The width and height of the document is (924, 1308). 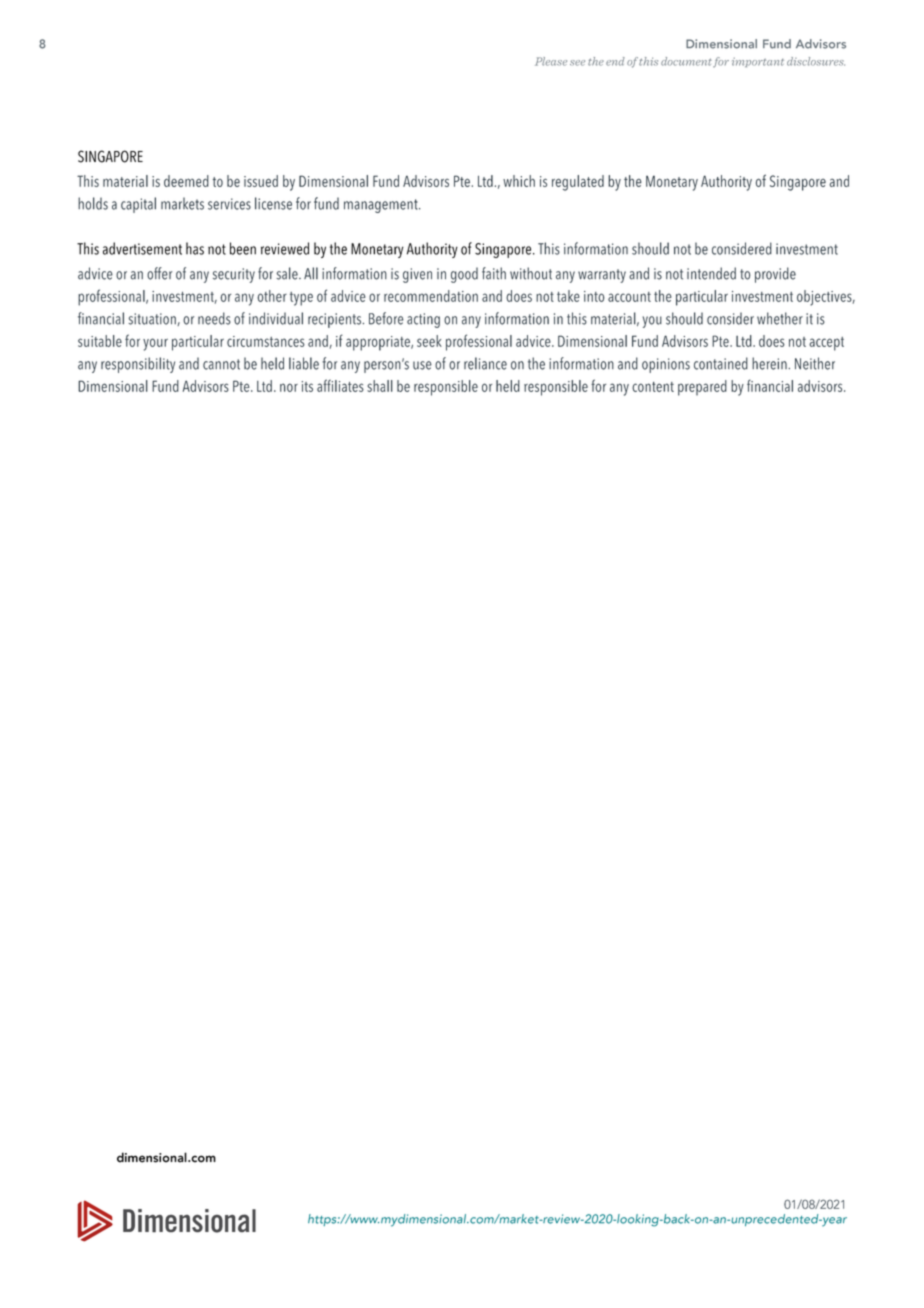 What do you see at coordinates (686, 61) in the document?
I see `document` at bounding box center [686, 61].
